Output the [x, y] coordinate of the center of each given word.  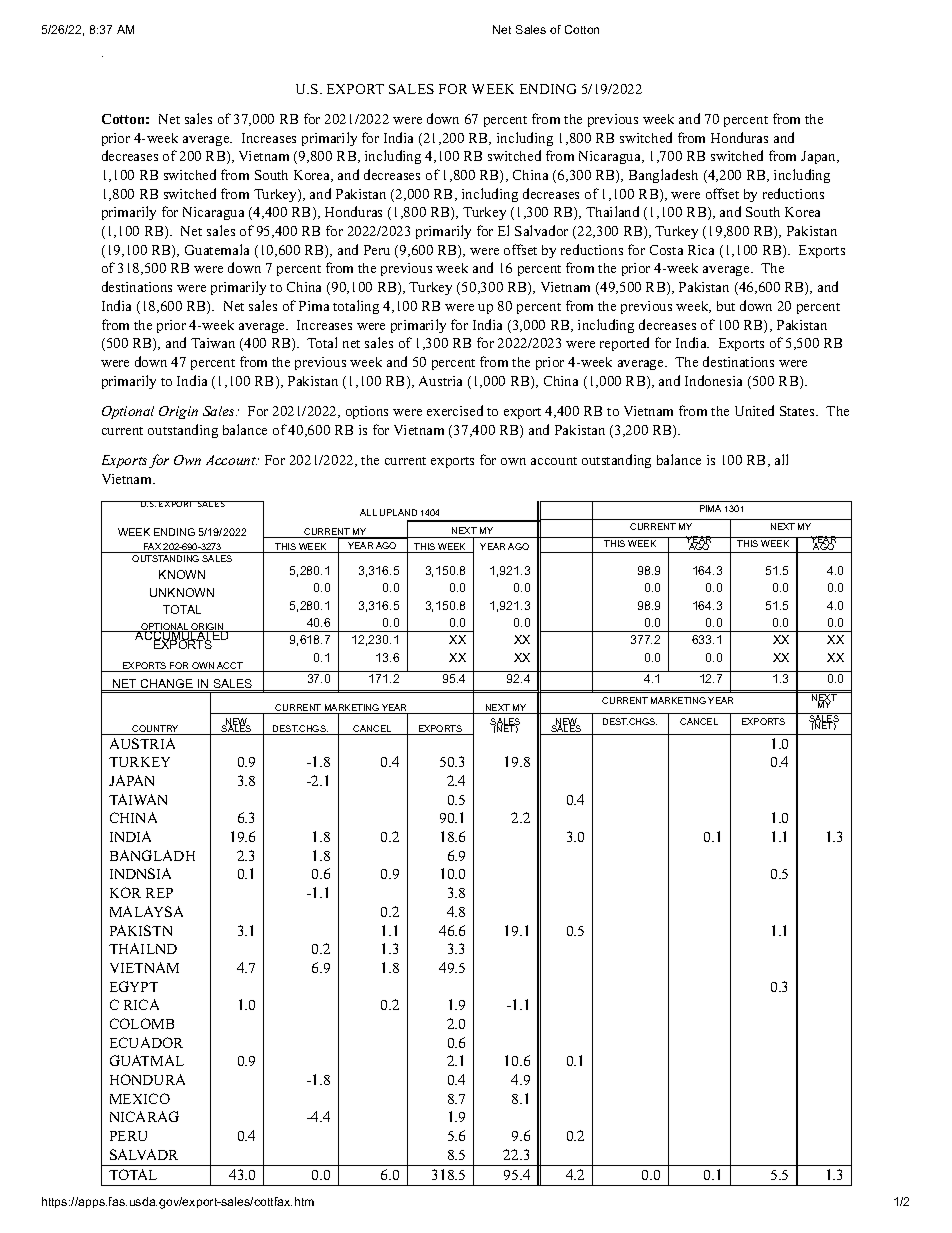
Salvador [541, 230]
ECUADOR [146, 1042]
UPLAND [398, 512]
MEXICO [140, 1098]
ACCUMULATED [182, 636]
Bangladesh [663, 176]
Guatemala [217, 249]
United [754, 410]
